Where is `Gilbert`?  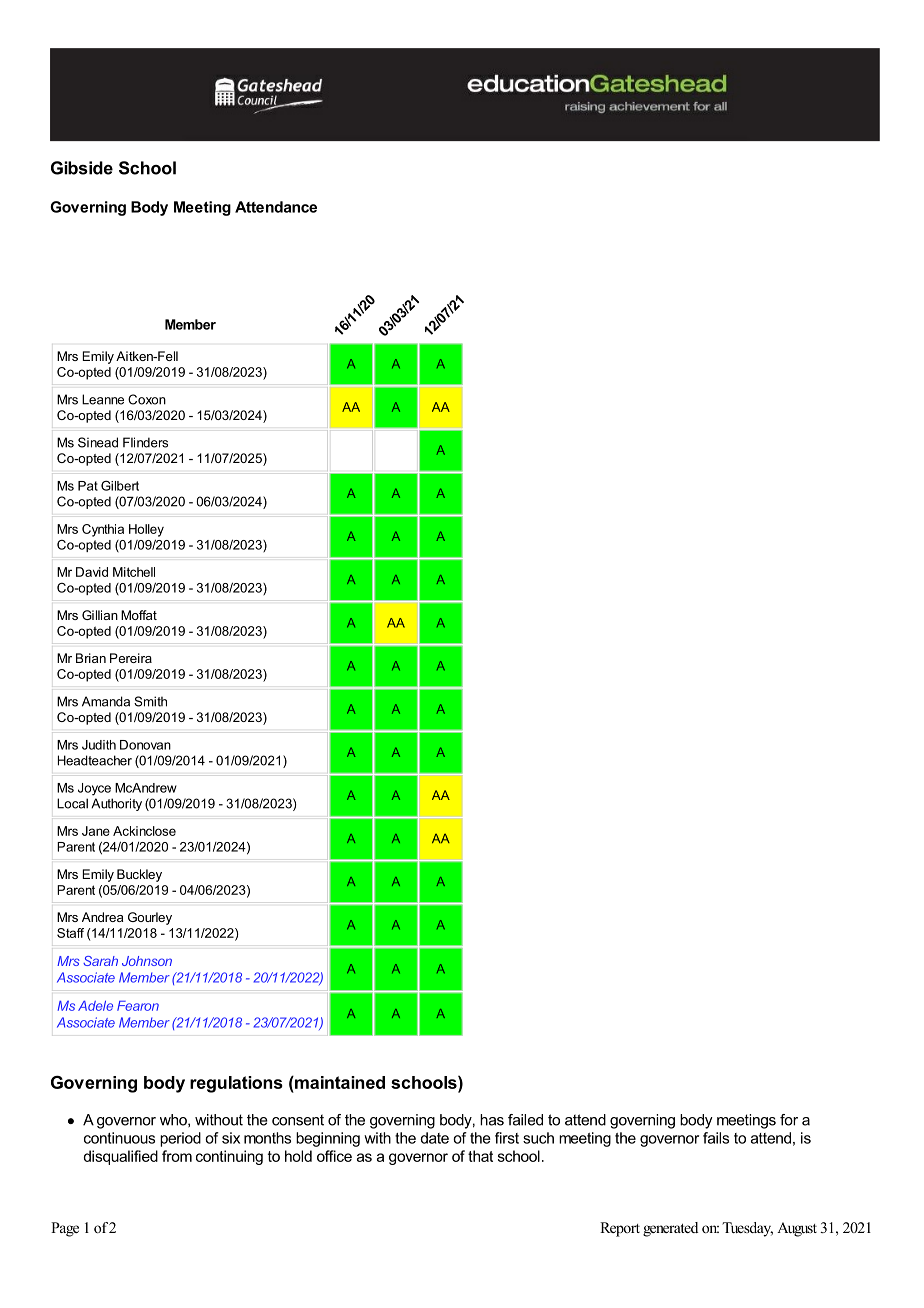 Gilbert is located at coordinates (120, 485).
